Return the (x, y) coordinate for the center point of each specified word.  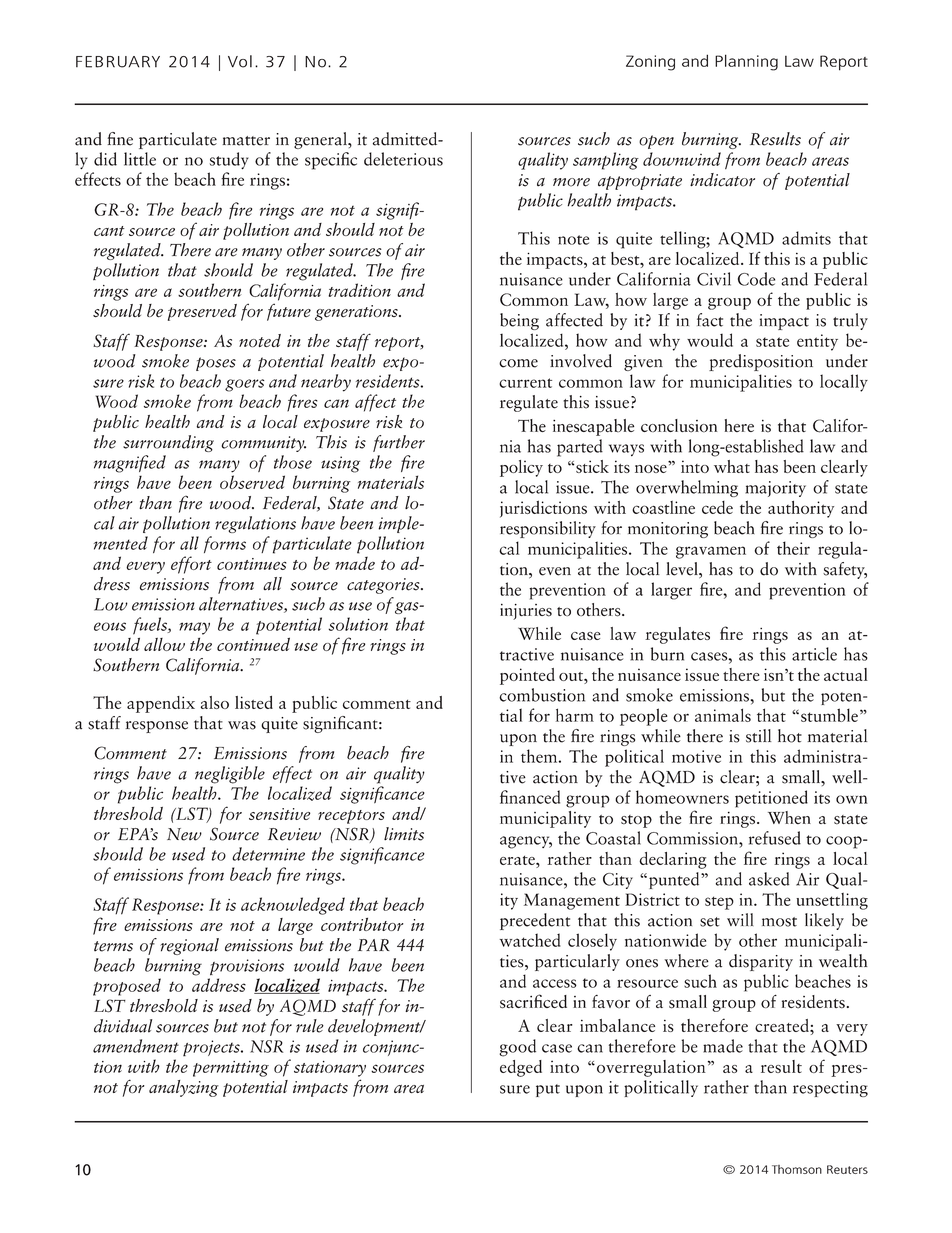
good (517, 1048)
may (194, 628)
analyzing (184, 1088)
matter (246, 141)
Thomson (797, 1169)
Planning (746, 62)
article (814, 654)
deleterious (403, 159)
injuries (526, 612)
